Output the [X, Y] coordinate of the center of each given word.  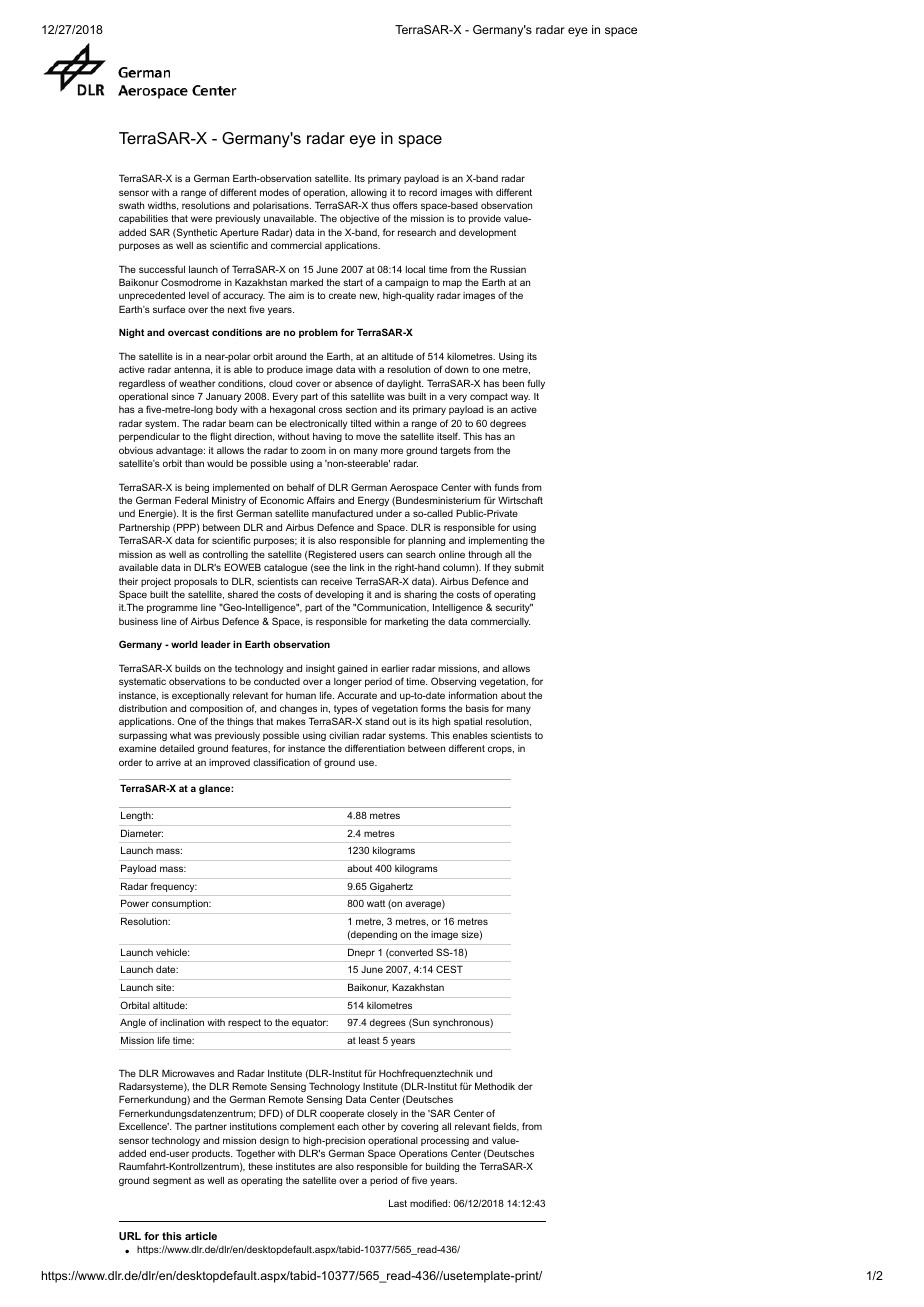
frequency [174, 887]
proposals [195, 582]
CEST [449, 969]
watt [376, 903]
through [485, 555]
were [201, 219]
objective [359, 219]
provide [485, 219]
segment [172, 1181]
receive [336, 581]
